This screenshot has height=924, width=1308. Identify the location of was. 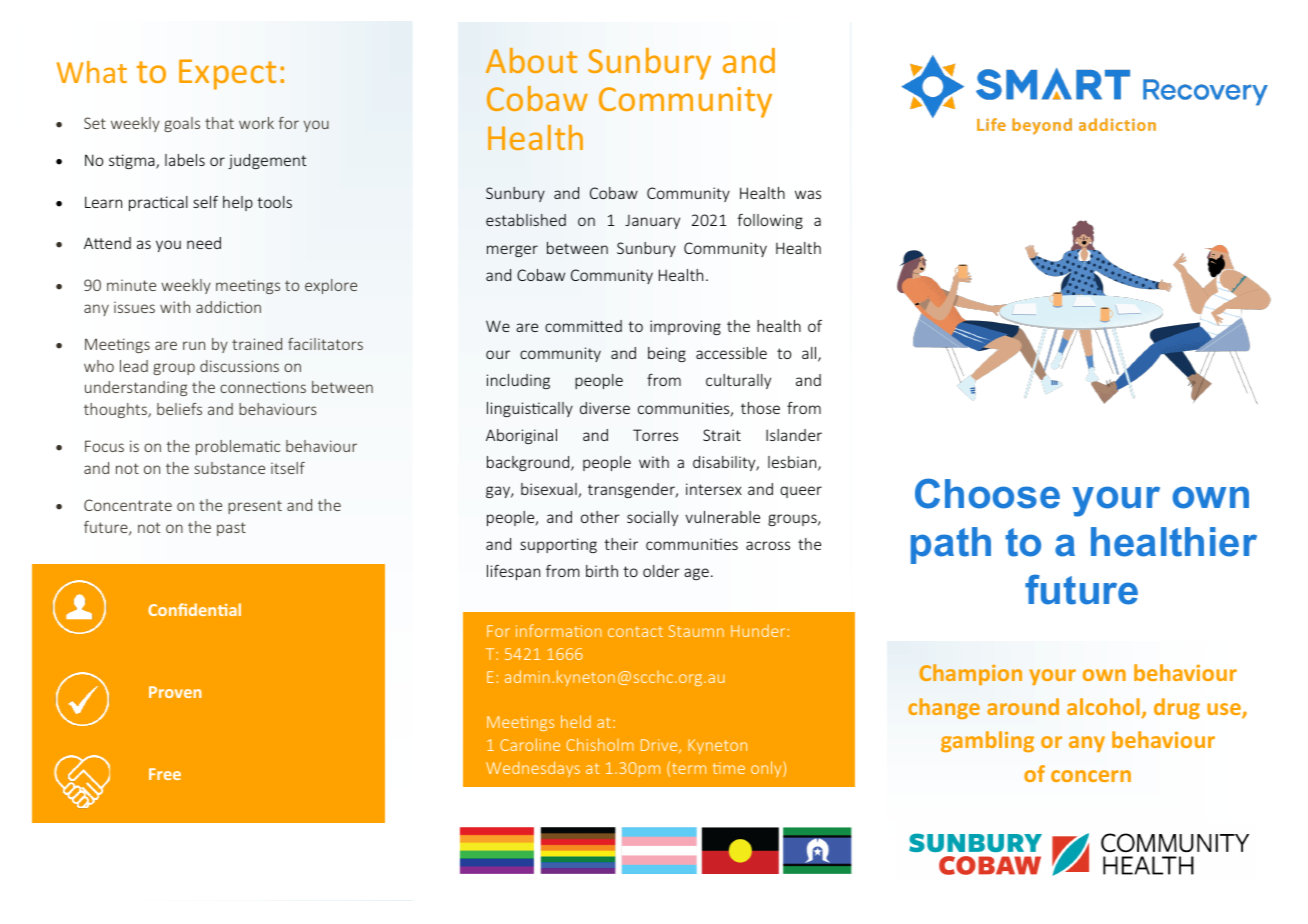
(808, 194).
